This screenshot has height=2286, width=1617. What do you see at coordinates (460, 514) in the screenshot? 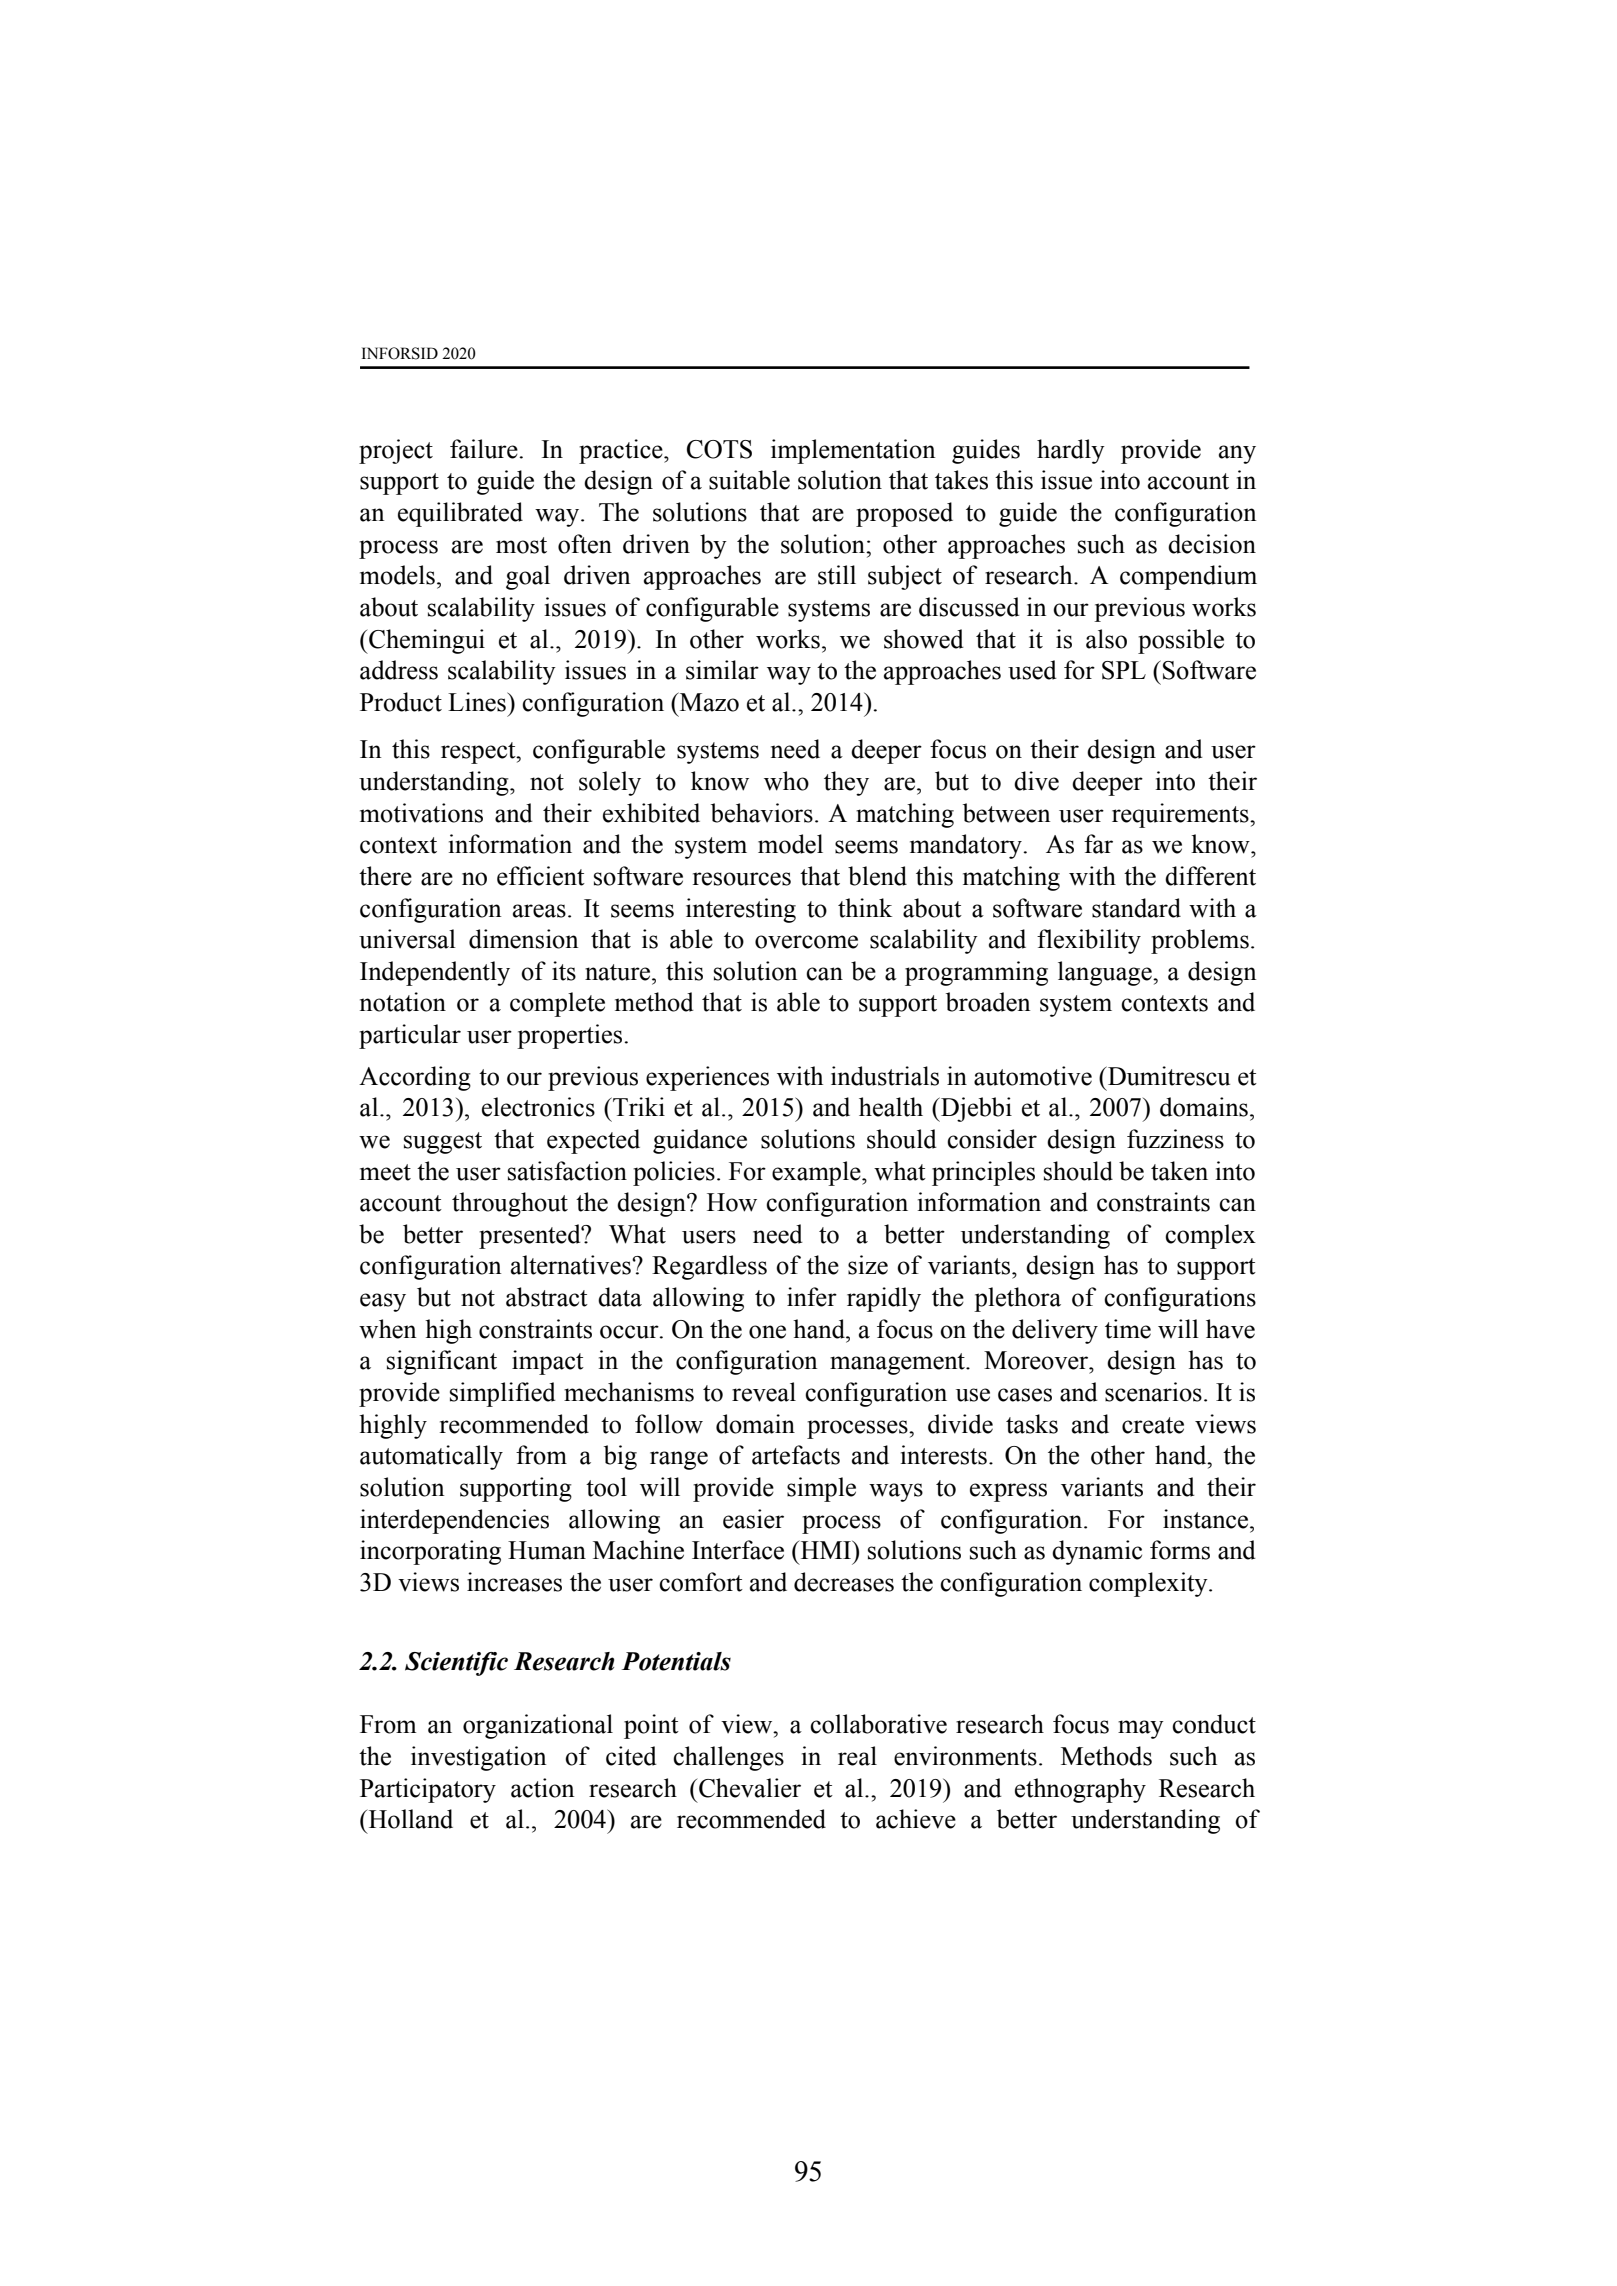
I see `equilibrated` at bounding box center [460, 514].
